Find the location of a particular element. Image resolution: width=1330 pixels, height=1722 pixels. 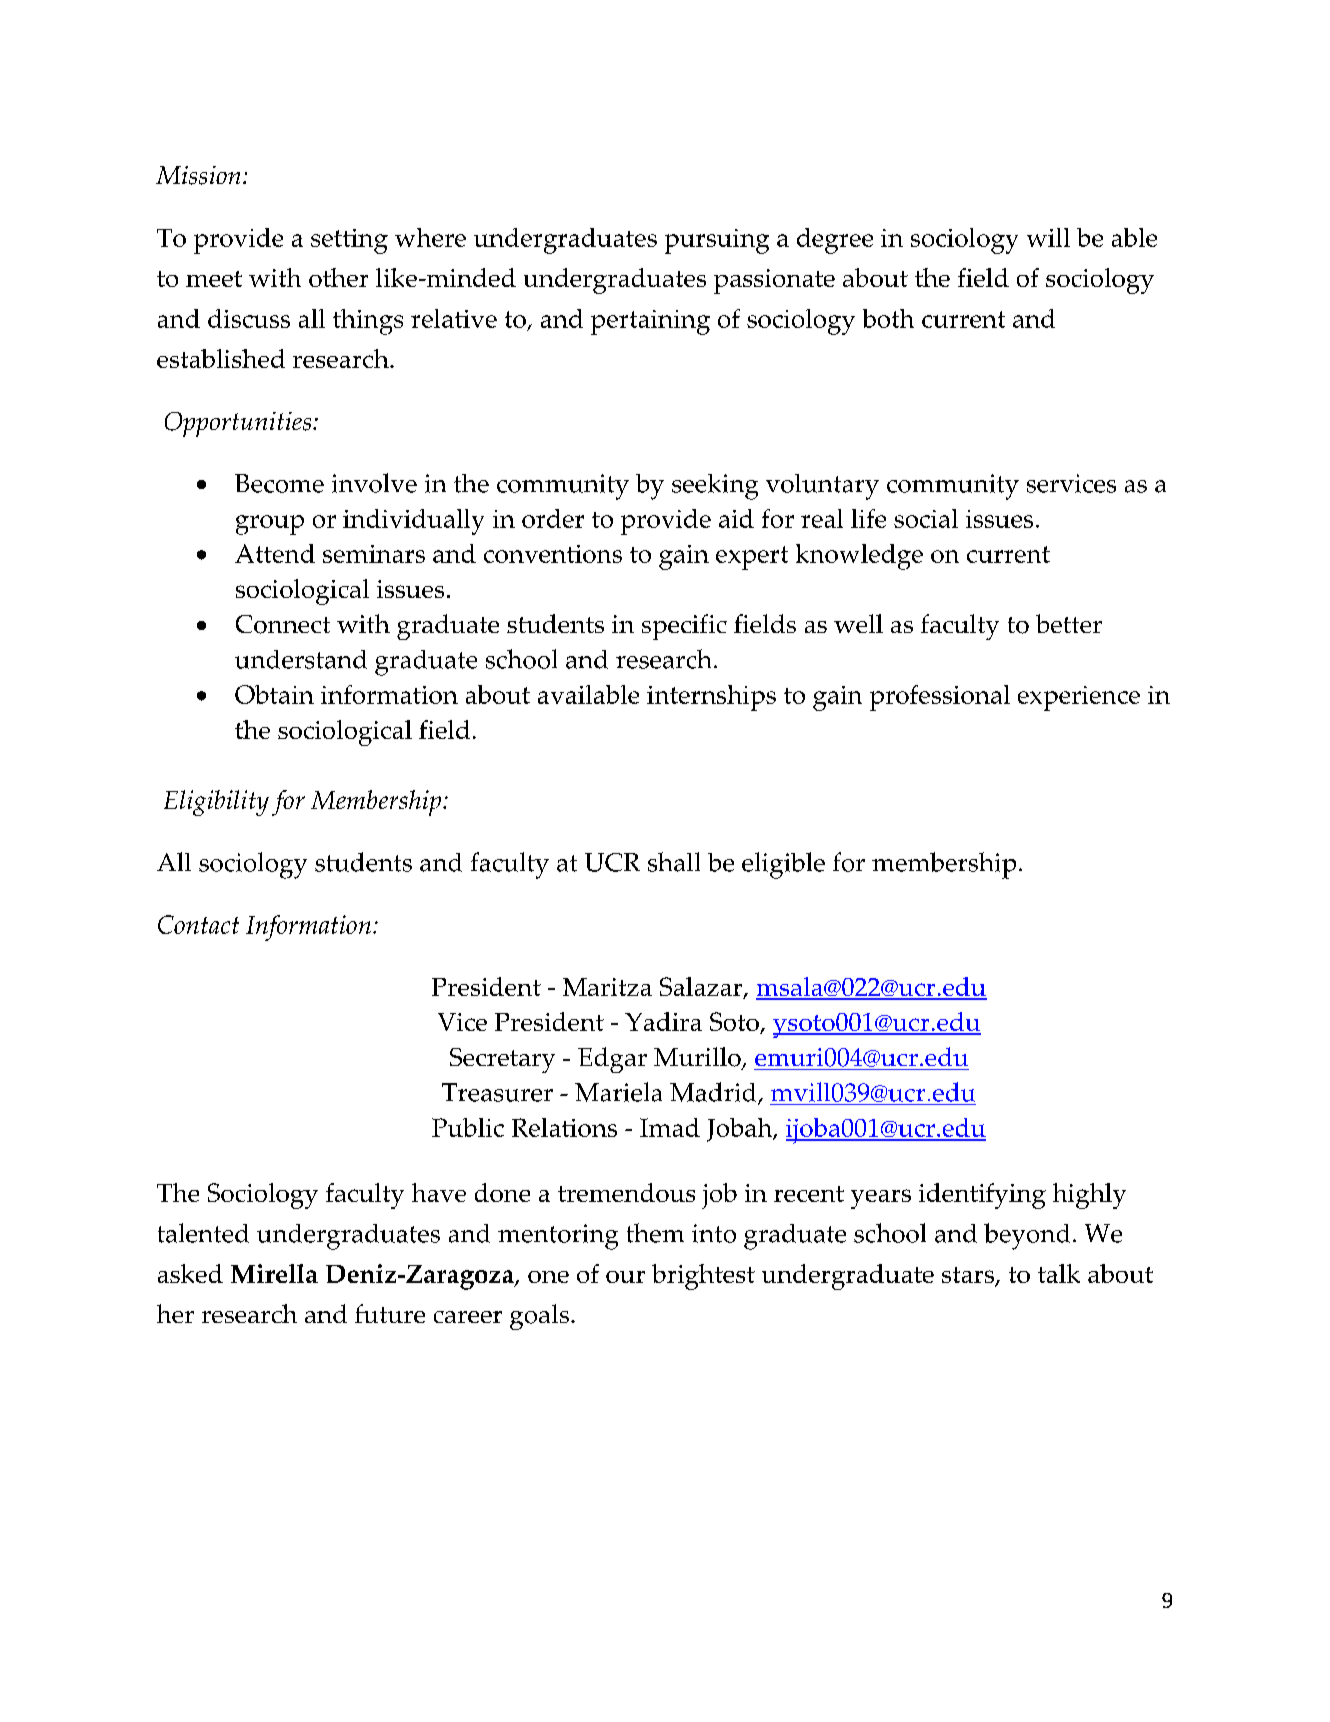

Become is located at coordinates (279, 483).
